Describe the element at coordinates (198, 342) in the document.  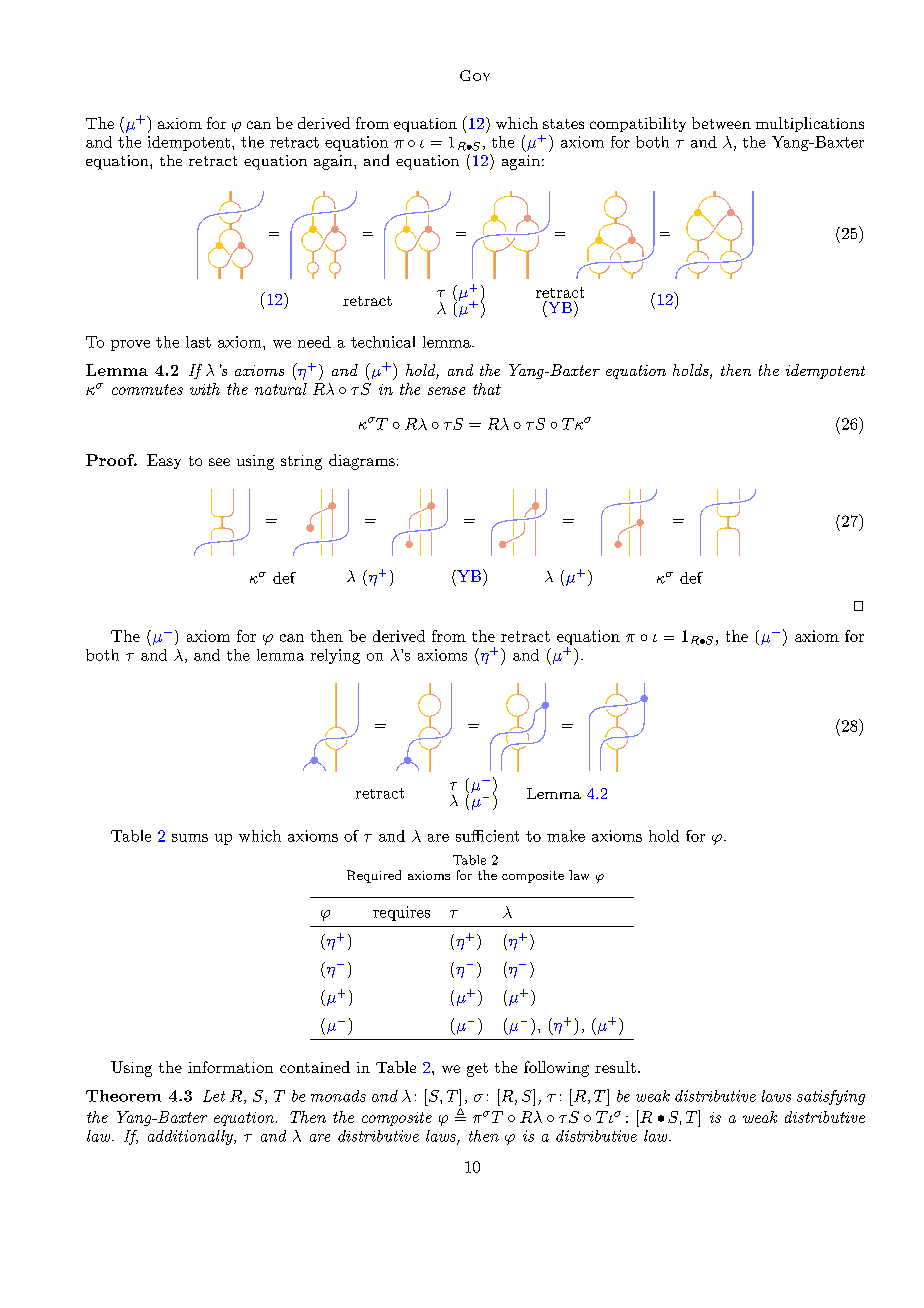
I see `last` at that location.
